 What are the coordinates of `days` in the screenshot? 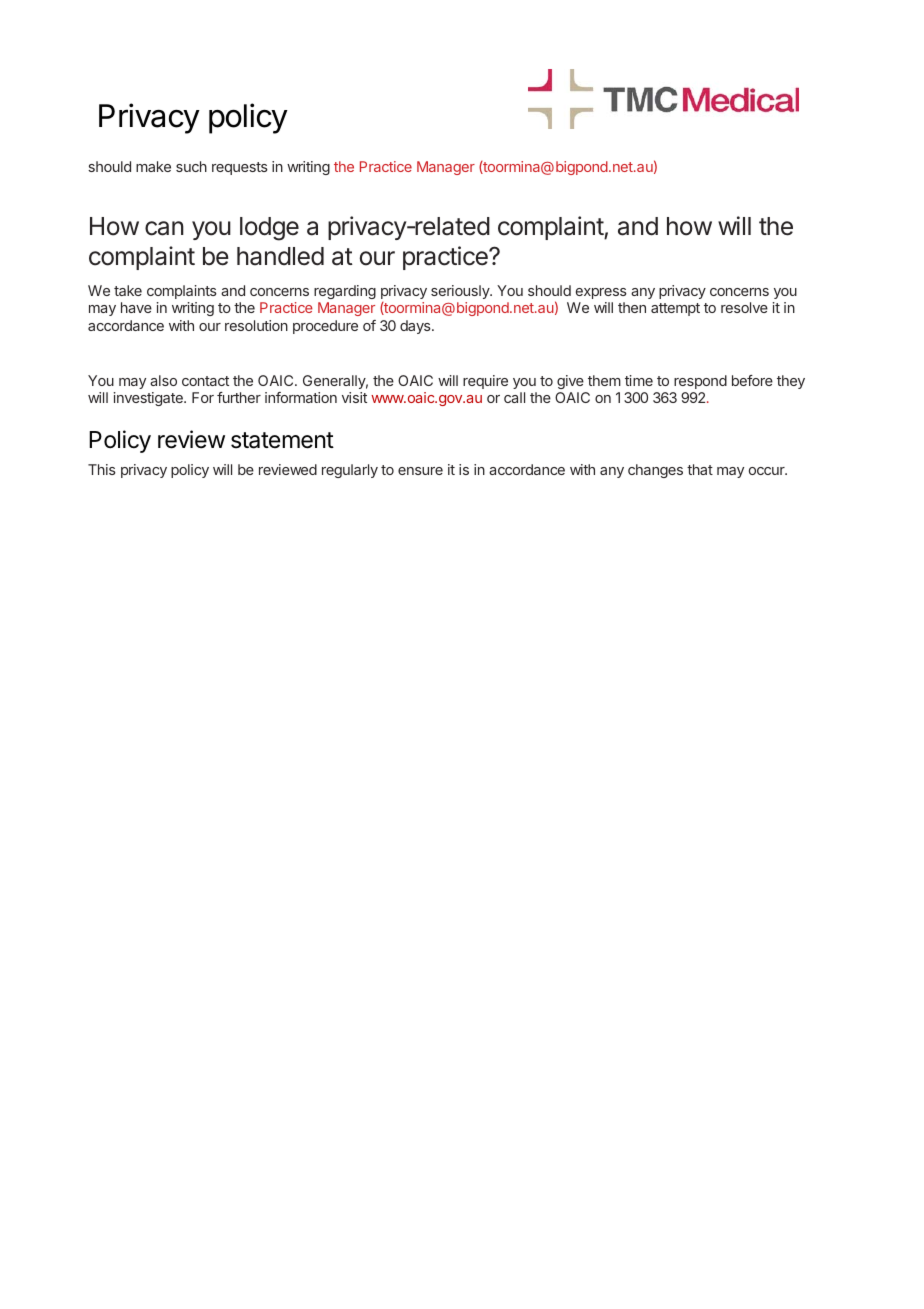 It's located at (416, 327).
